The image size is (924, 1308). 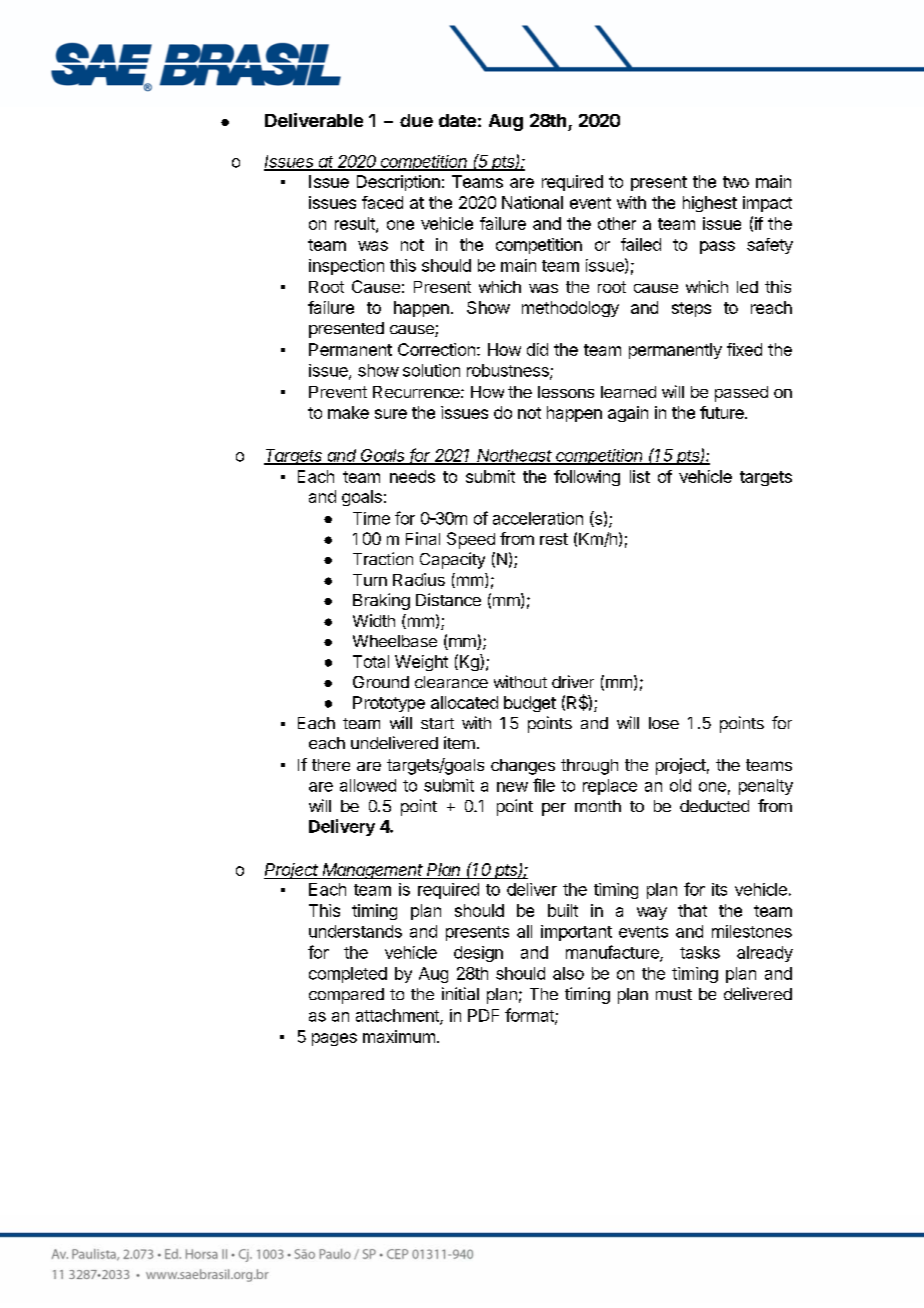 I want to click on National, so click(x=532, y=202).
